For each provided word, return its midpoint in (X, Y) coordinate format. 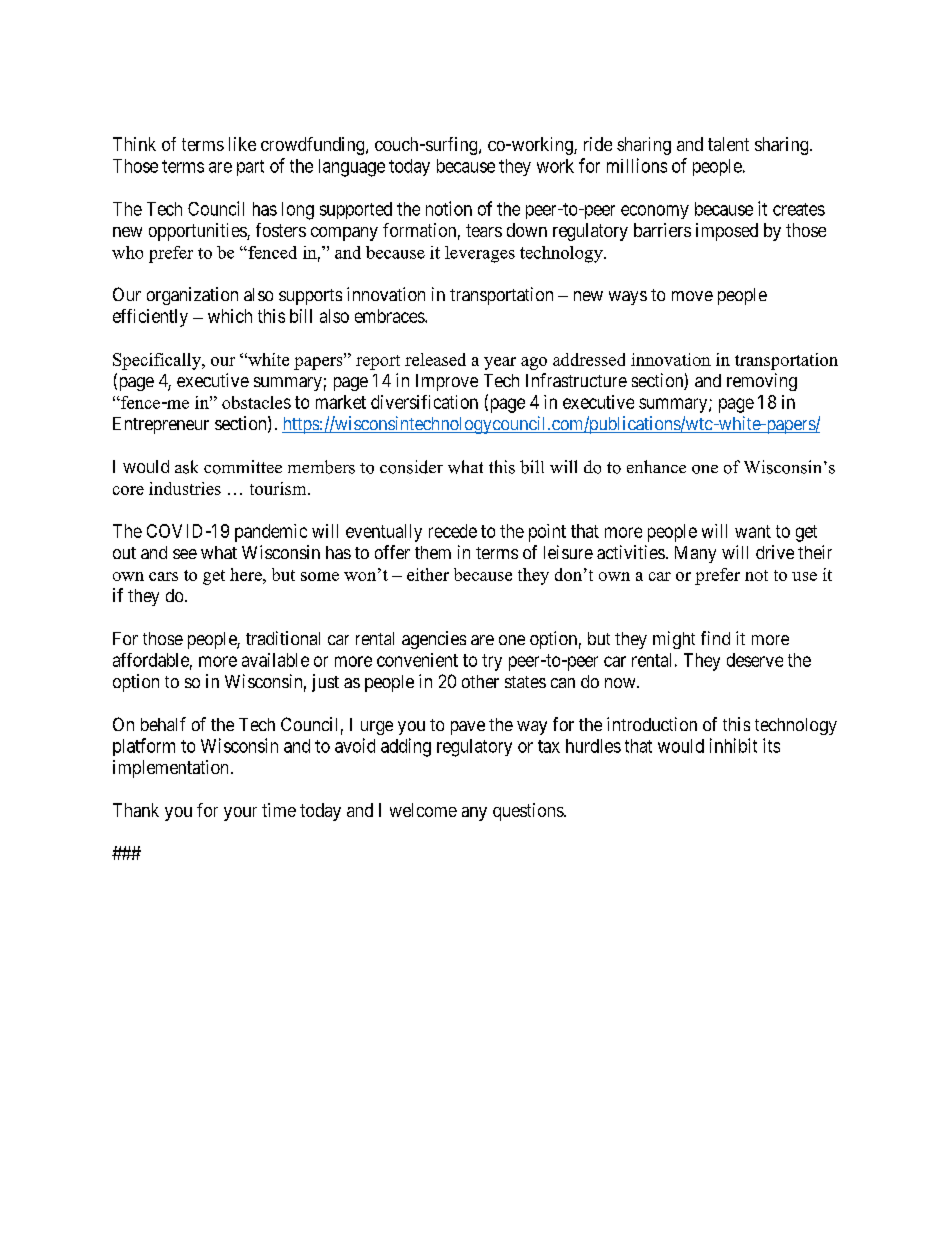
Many (695, 554)
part (250, 168)
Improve (447, 382)
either (428, 574)
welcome (423, 810)
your (240, 814)
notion (449, 208)
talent (728, 144)
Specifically (158, 361)
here (247, 574)
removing (762, 382)
